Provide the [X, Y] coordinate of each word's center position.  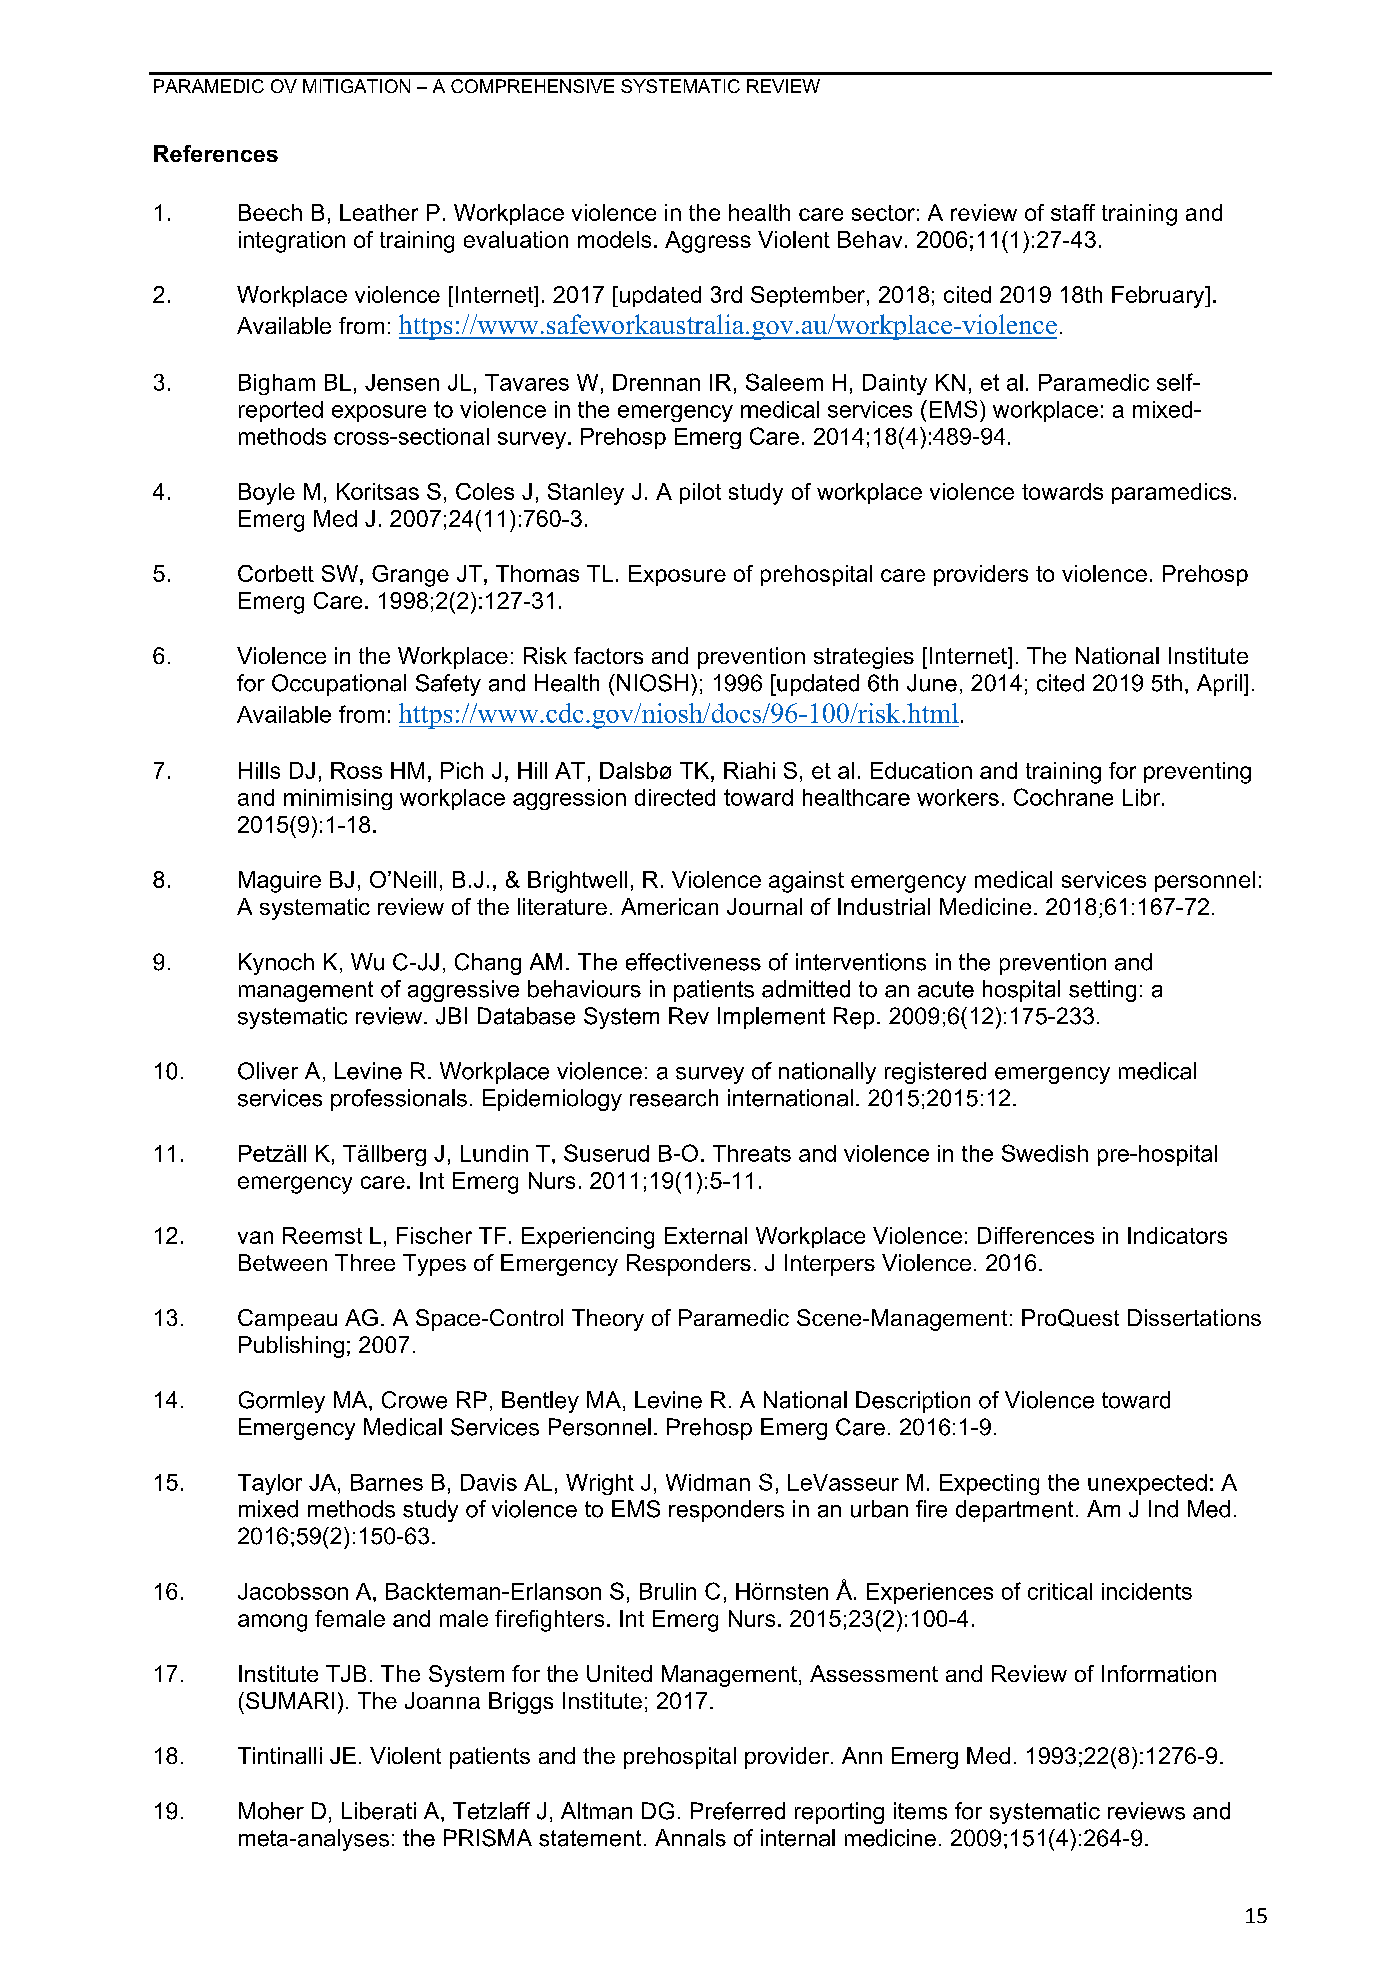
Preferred [738, 1811]
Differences [1036, 1235]
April [1219, 685]
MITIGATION [356, 86]
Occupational [339, 685]
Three [365, 1262]
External [706, 1235]
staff [1073, 212]
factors [608, 655]
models [614, 239]
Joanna [442, 1700]
